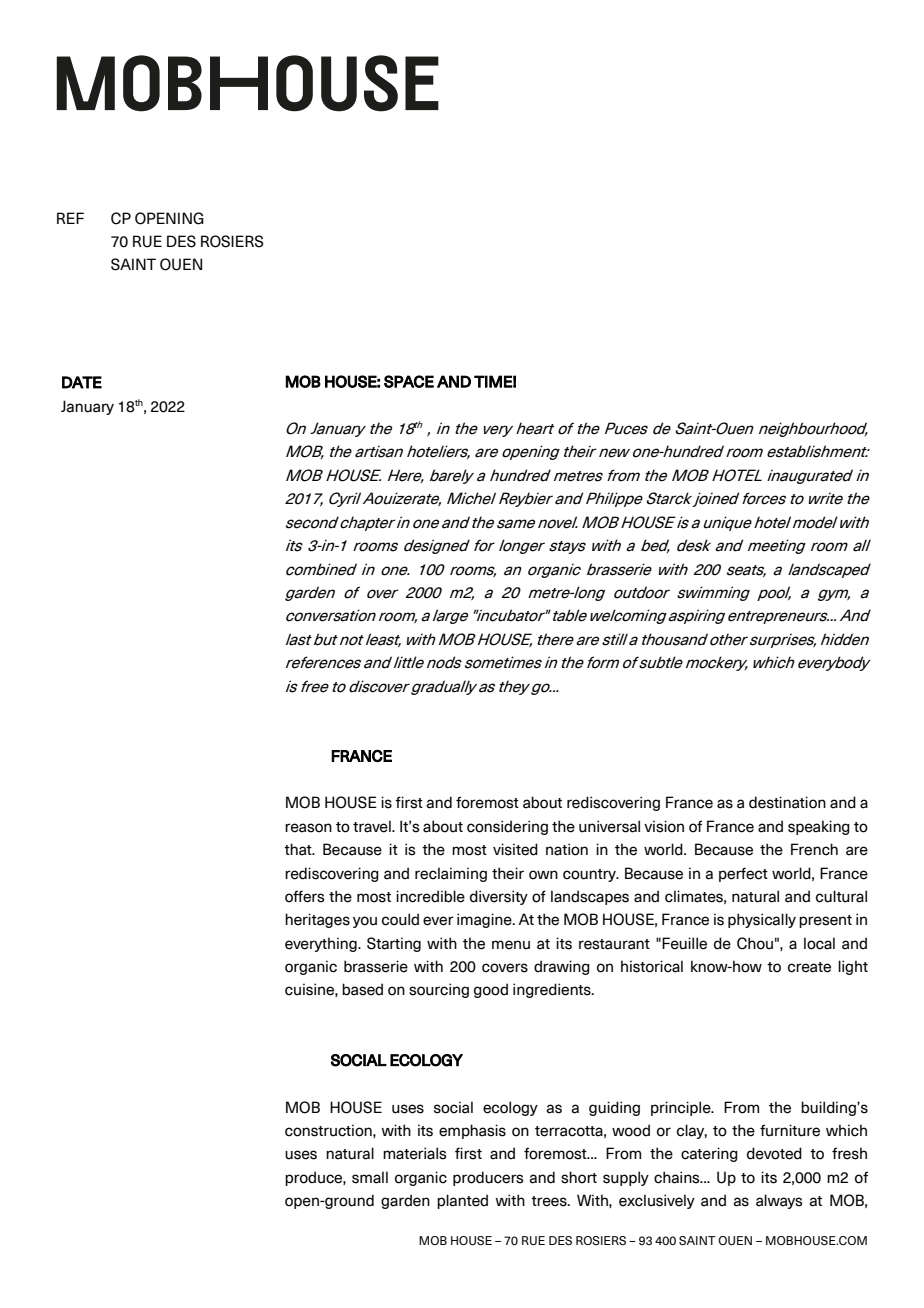 The height and width of the screenshot is (1308, 924). I want to click on small, so click(370, 1177).
